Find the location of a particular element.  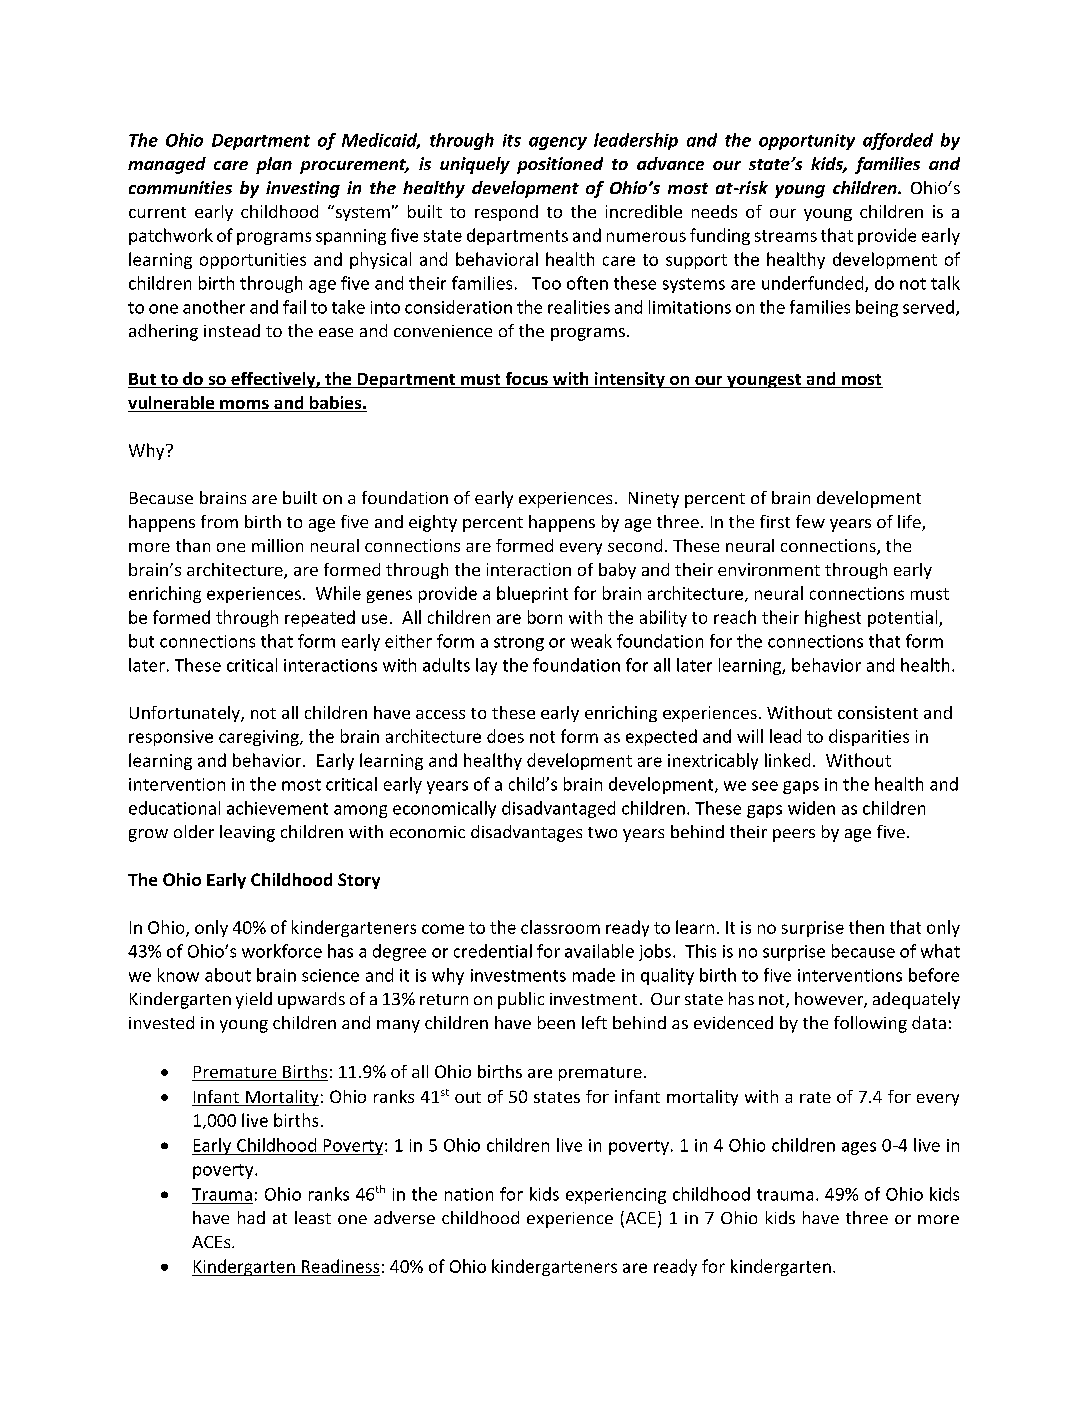

positioned is located at coordinates (560, 165).
